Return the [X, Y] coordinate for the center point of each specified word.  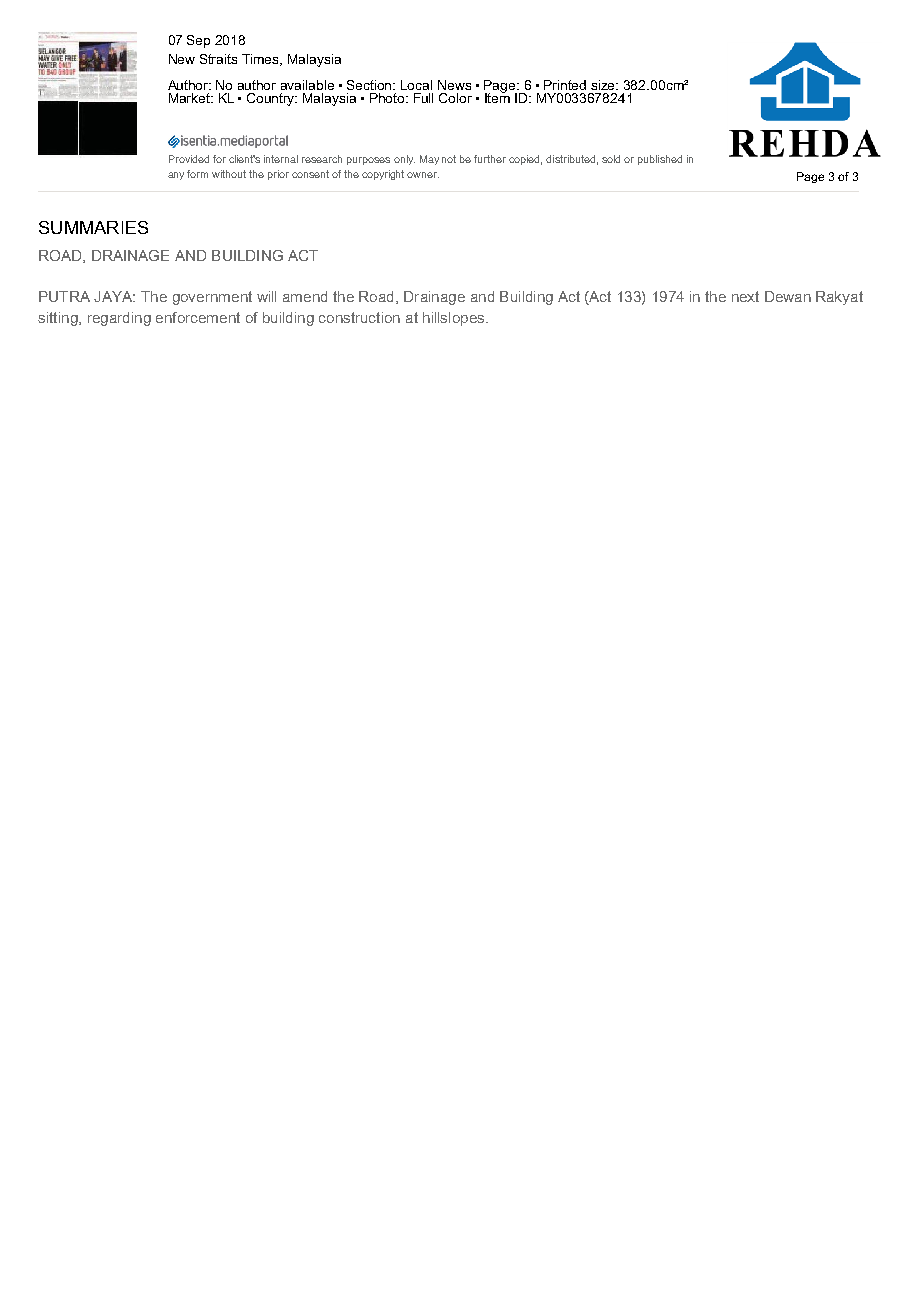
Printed [565, 85]
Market [190, 98]
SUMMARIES [93, 227]
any [176, 176]
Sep [198, 41]
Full [423, 98]
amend [305, 296]
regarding [119, 319]
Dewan [788, 296]
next [745, 296]
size [604, 85]
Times [262, 60]
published [660, 160]
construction [359, 317]
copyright [383, 175]
